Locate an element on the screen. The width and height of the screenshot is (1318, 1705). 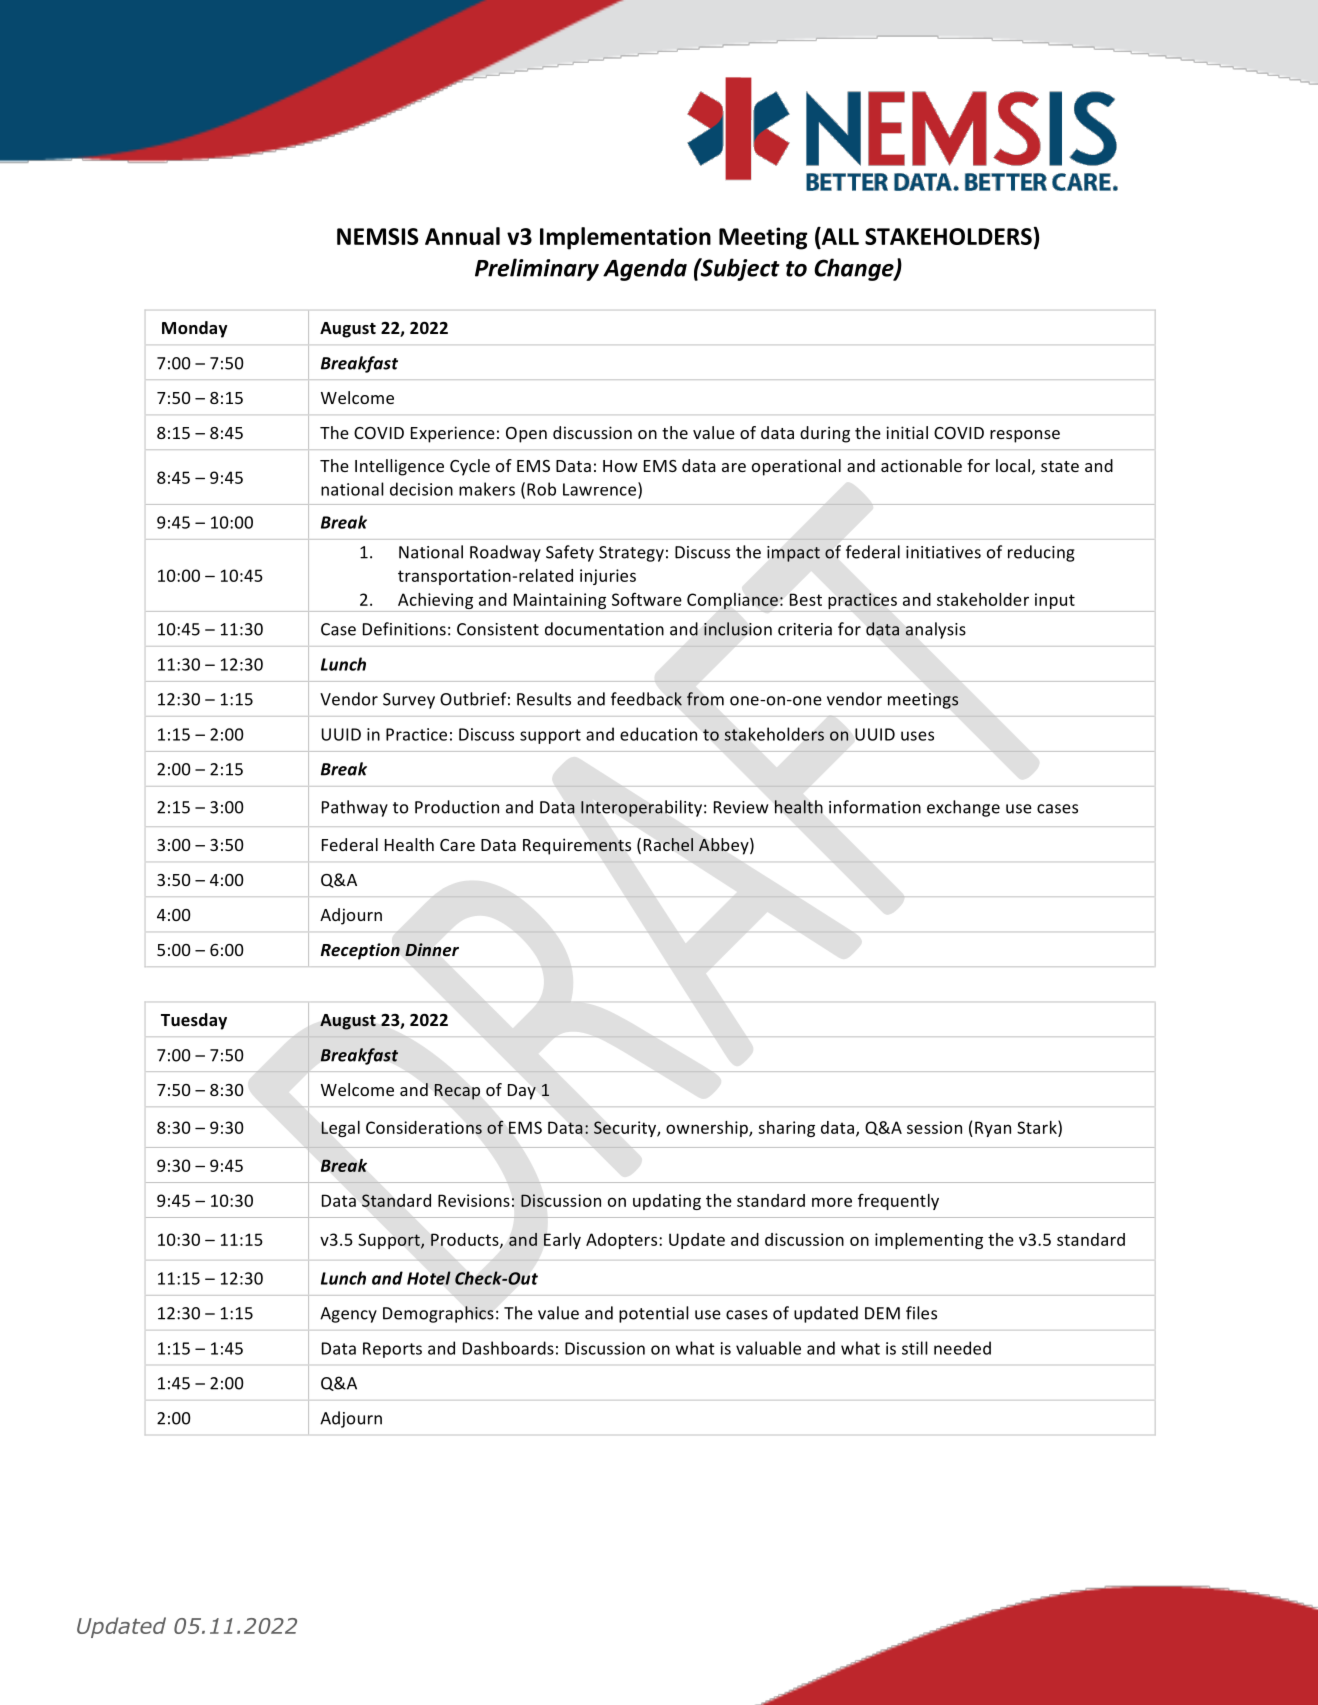
Rachel is located at coordinates (668, 844).
